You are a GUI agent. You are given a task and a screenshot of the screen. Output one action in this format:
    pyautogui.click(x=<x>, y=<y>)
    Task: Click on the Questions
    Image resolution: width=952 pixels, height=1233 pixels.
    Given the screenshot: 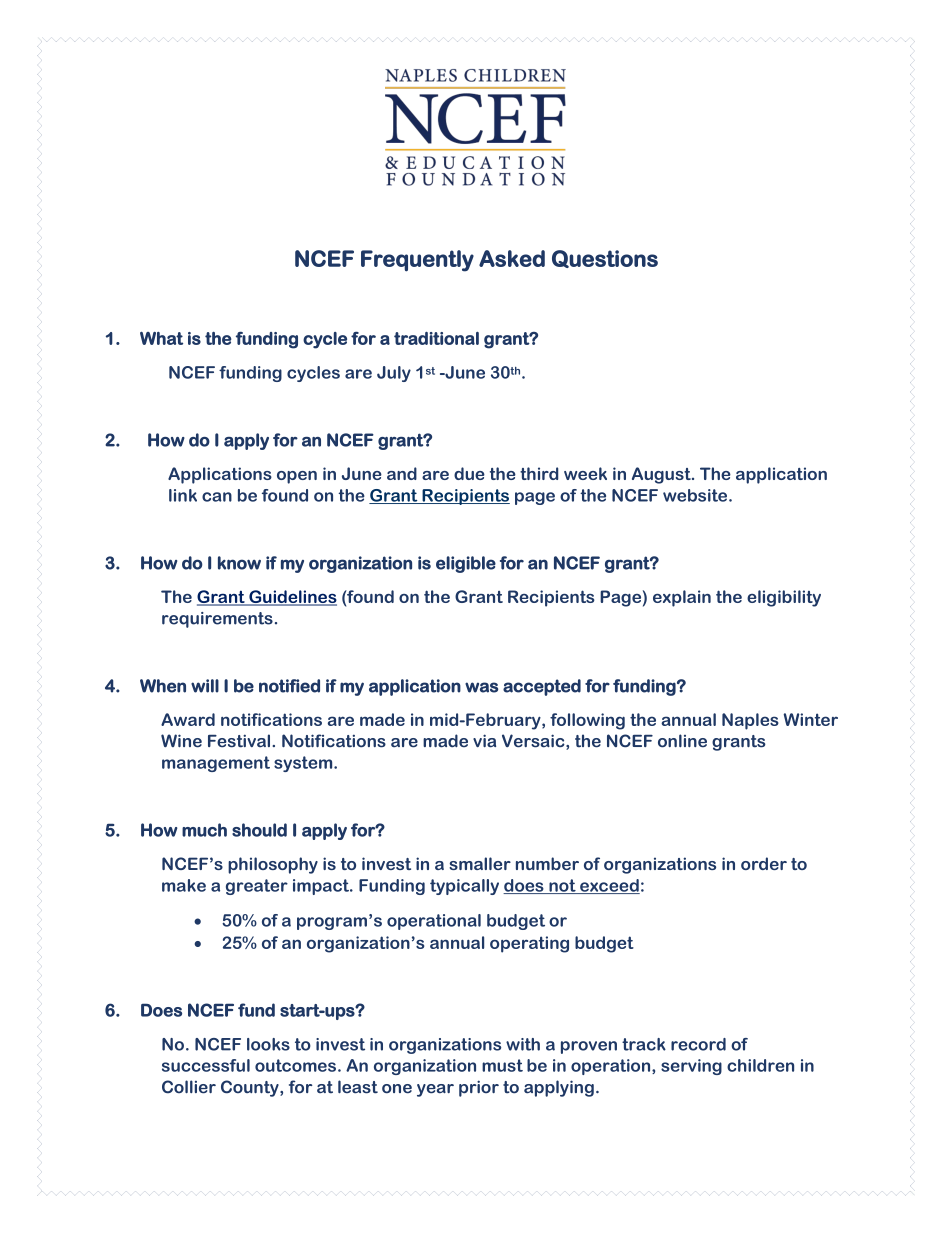 What is the action you would take?
    pyautogui.click(x=605, y=259)
